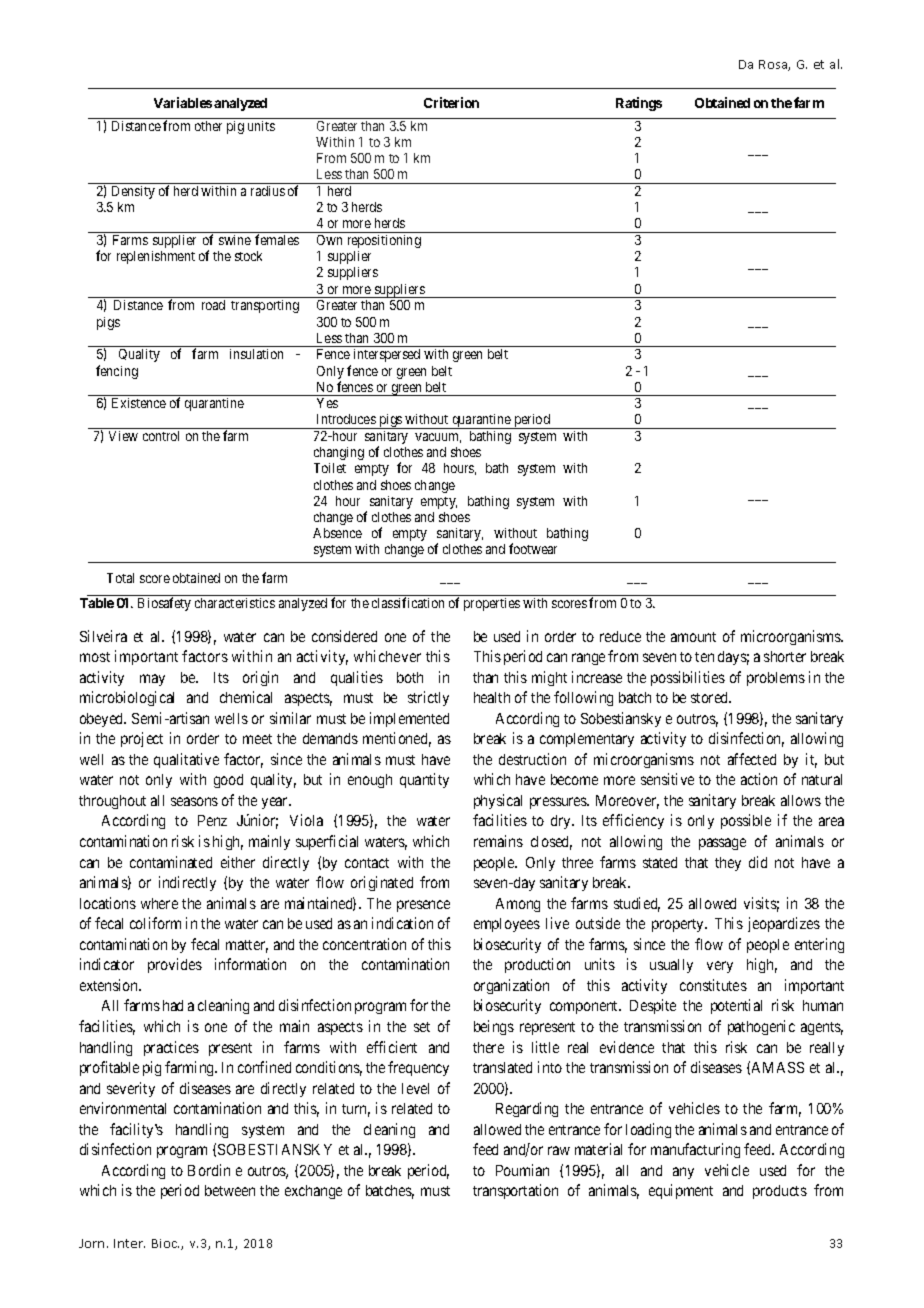 The height and width of the page is (1308, 924). I want to click on between, so click(230, 1190).
